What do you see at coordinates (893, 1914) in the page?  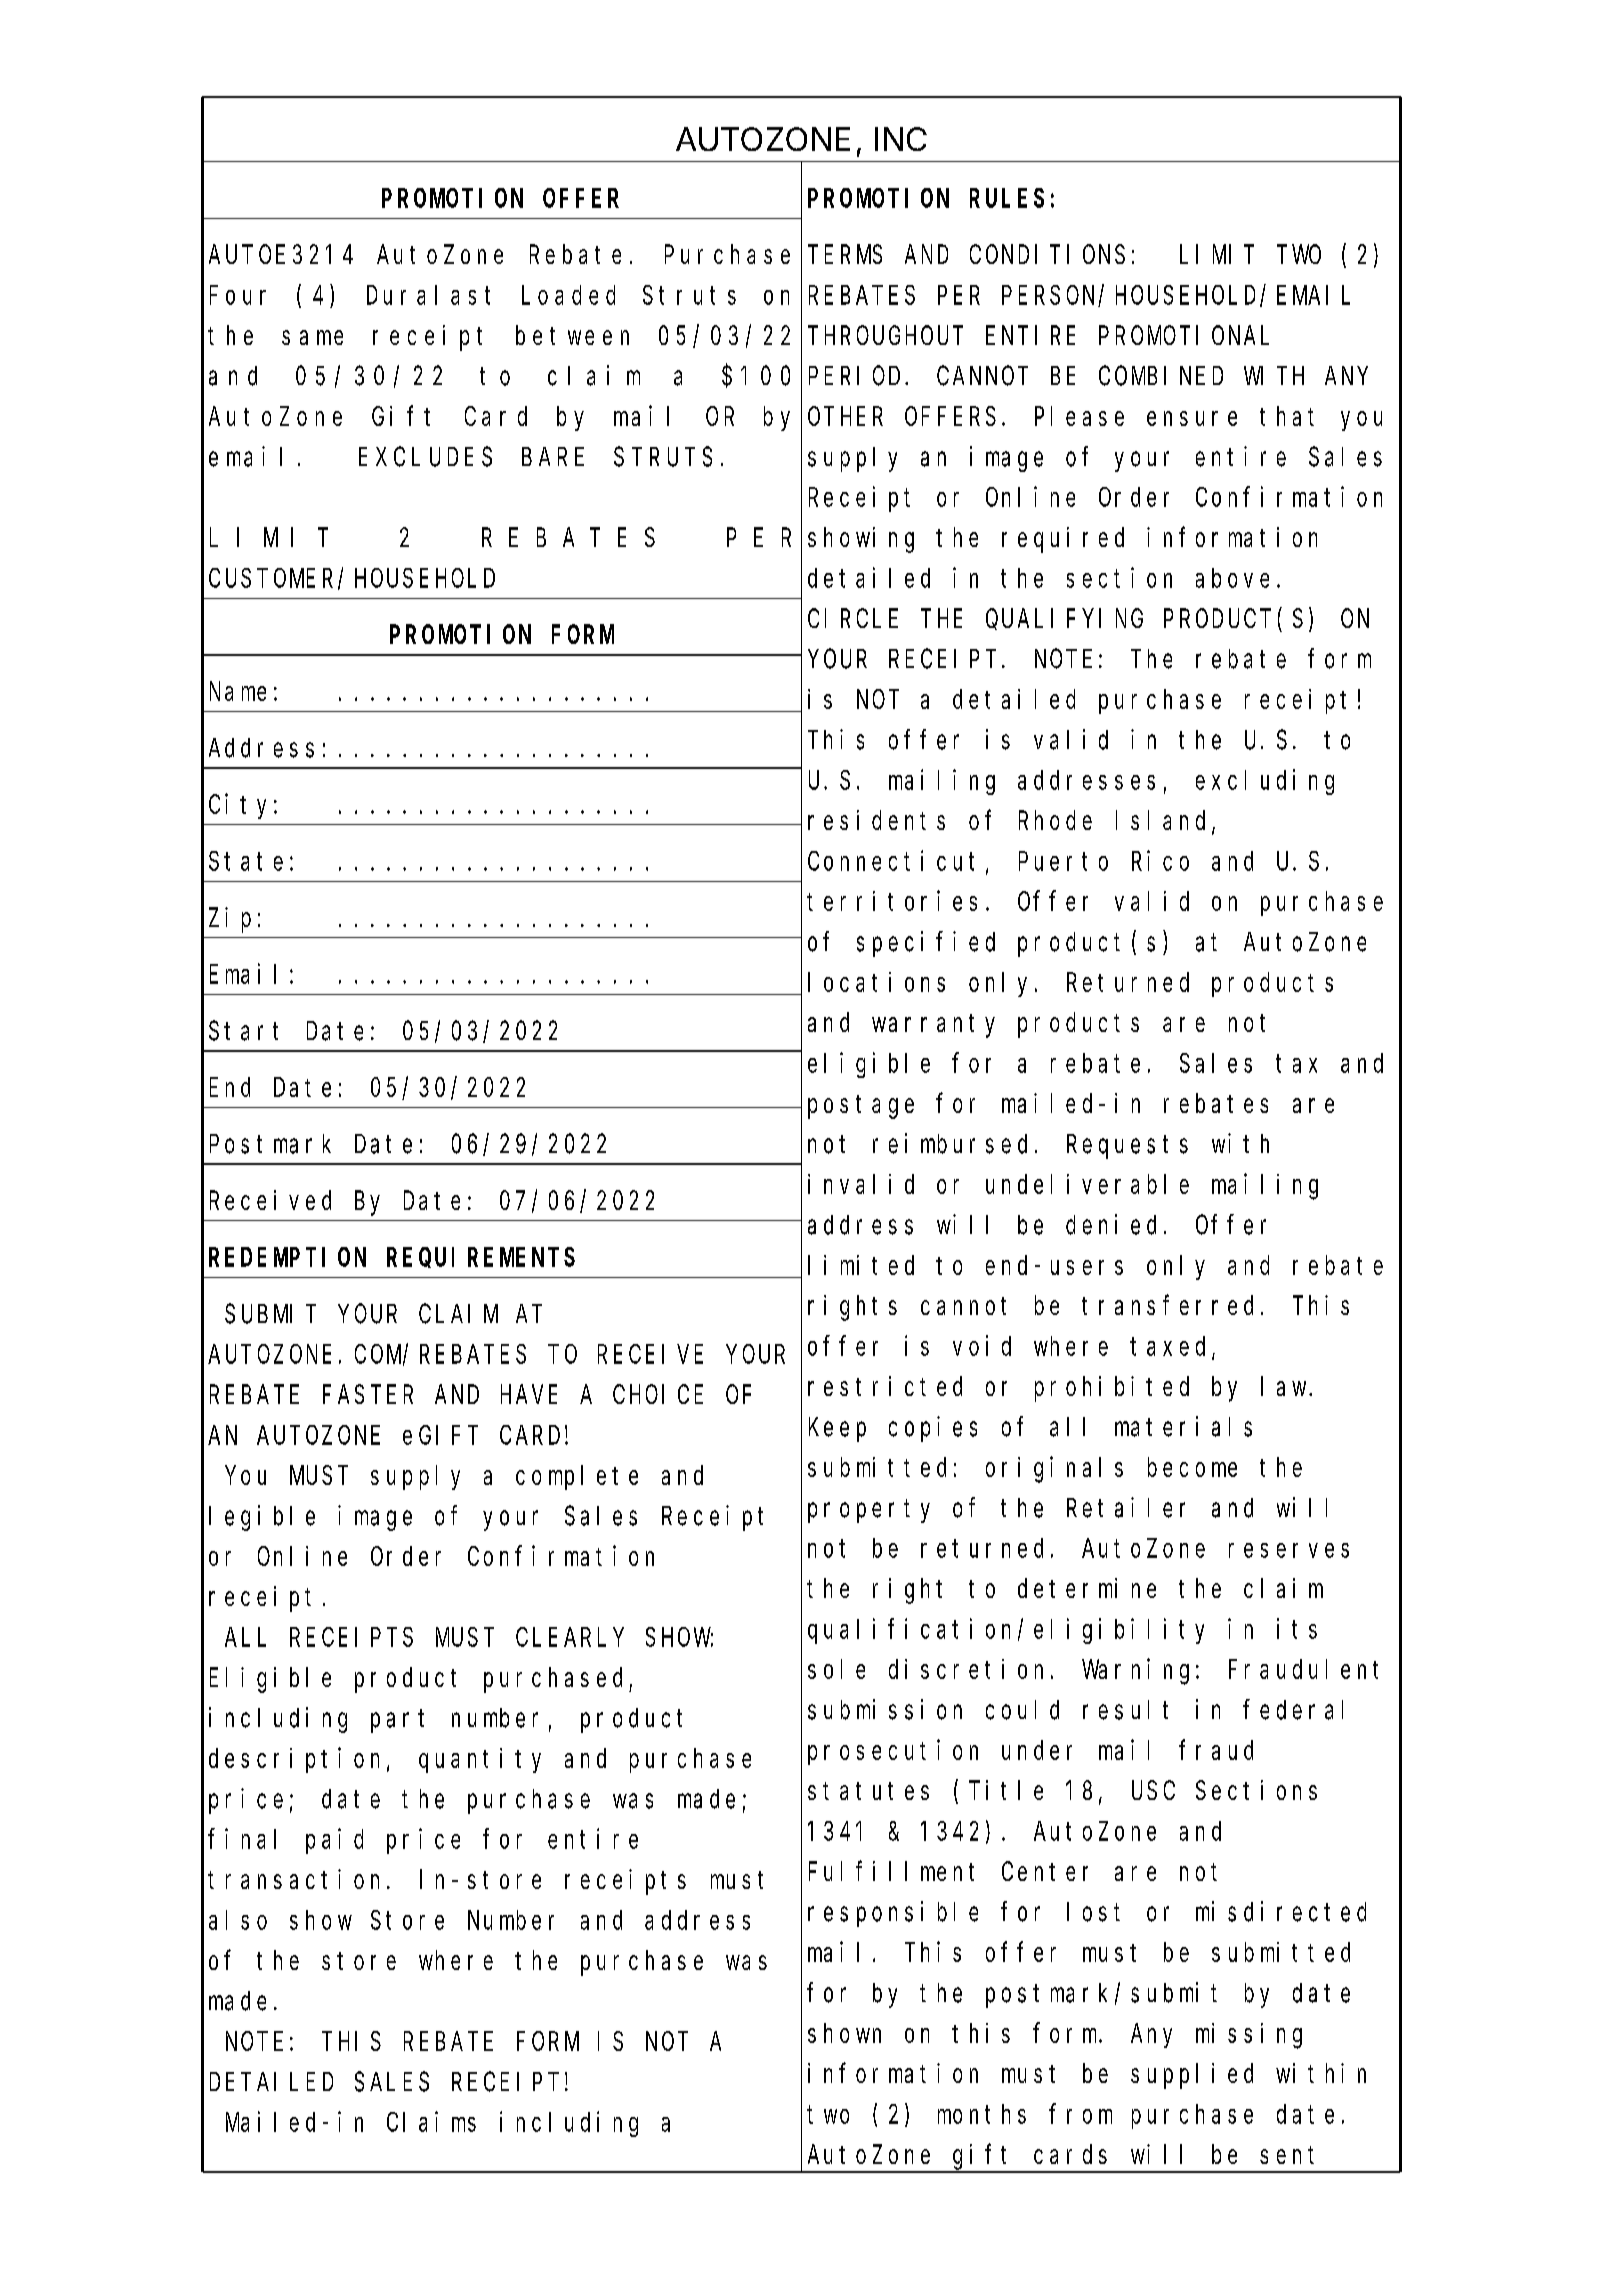 I see `responsible` at bounding box center [893, 1914].
